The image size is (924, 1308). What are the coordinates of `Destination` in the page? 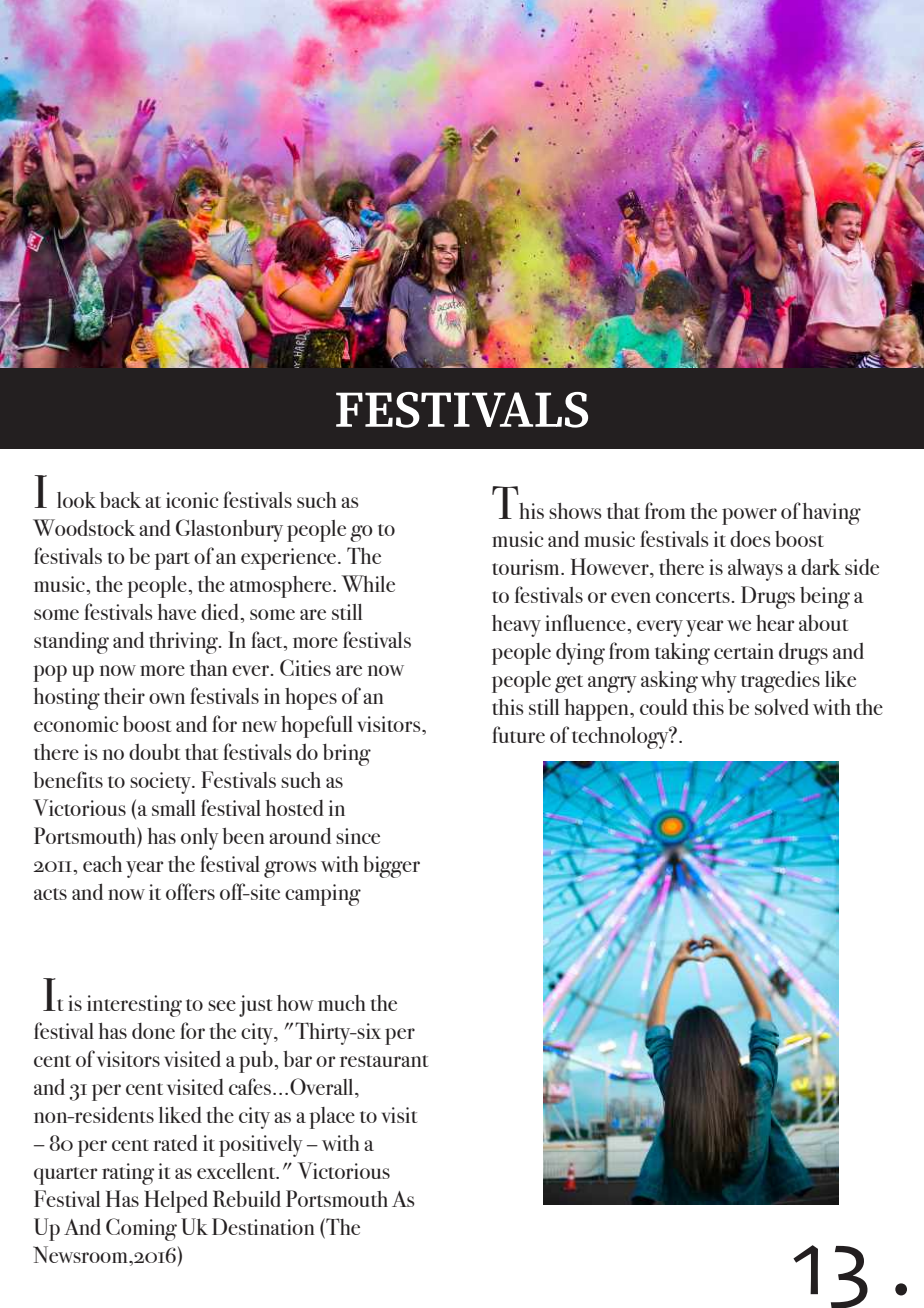 It's located at (263, 1226).
